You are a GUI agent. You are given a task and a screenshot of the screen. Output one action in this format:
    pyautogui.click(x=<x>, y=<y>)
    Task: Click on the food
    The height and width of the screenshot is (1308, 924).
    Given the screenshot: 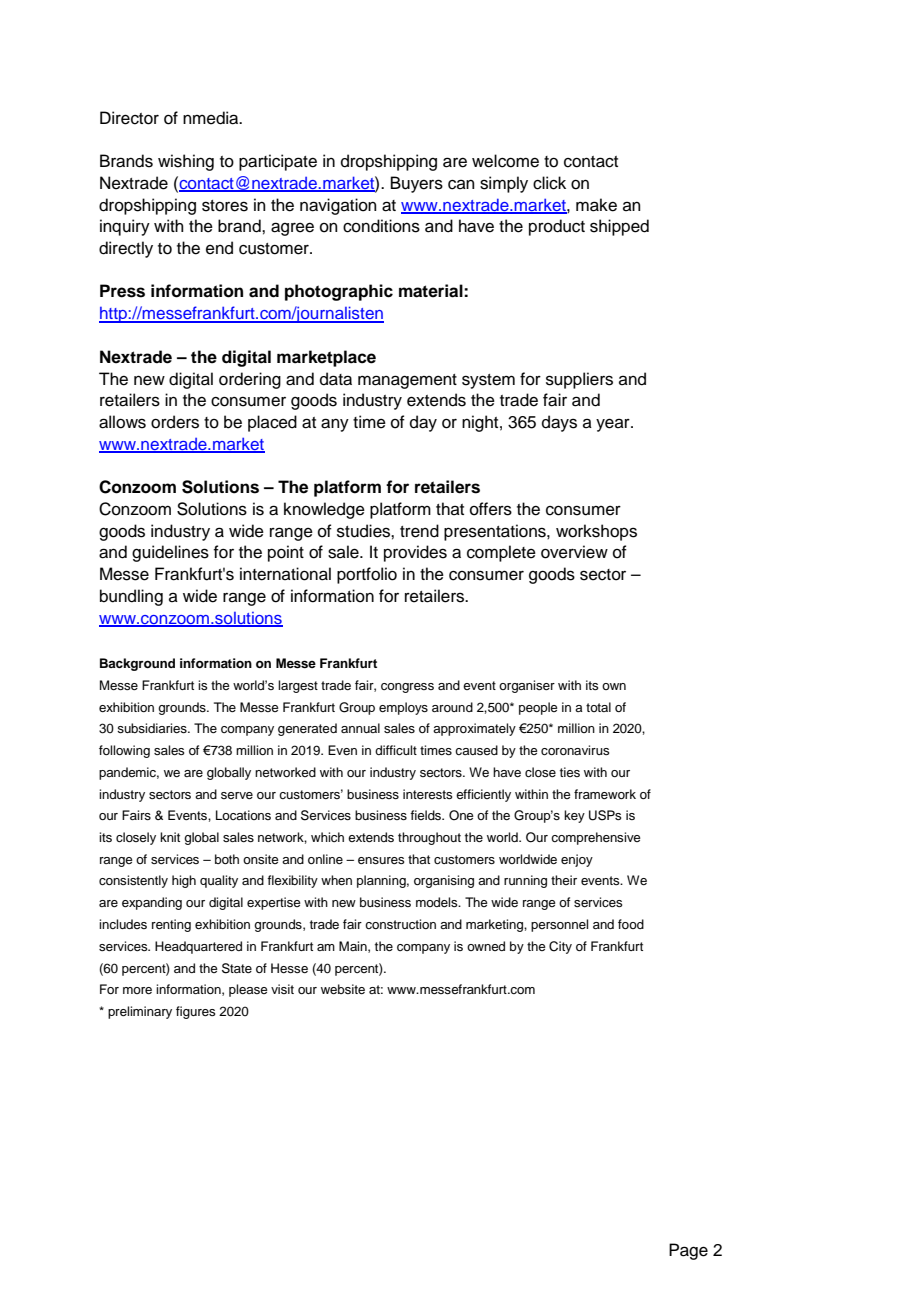 What is the action you would take?
    pyautogui.click(x=631, y=924)
